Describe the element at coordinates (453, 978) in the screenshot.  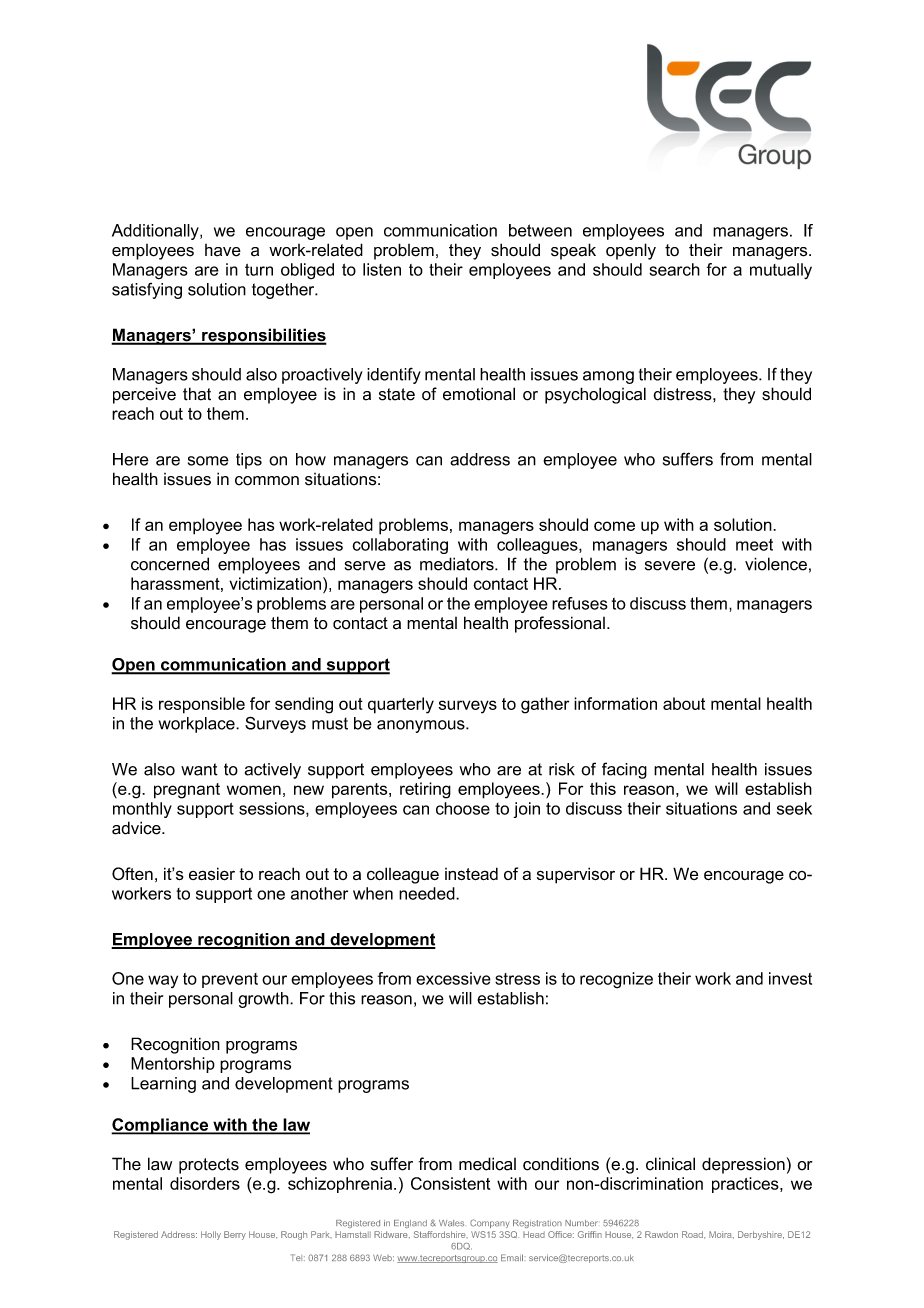
I see `excessive` at that location.
